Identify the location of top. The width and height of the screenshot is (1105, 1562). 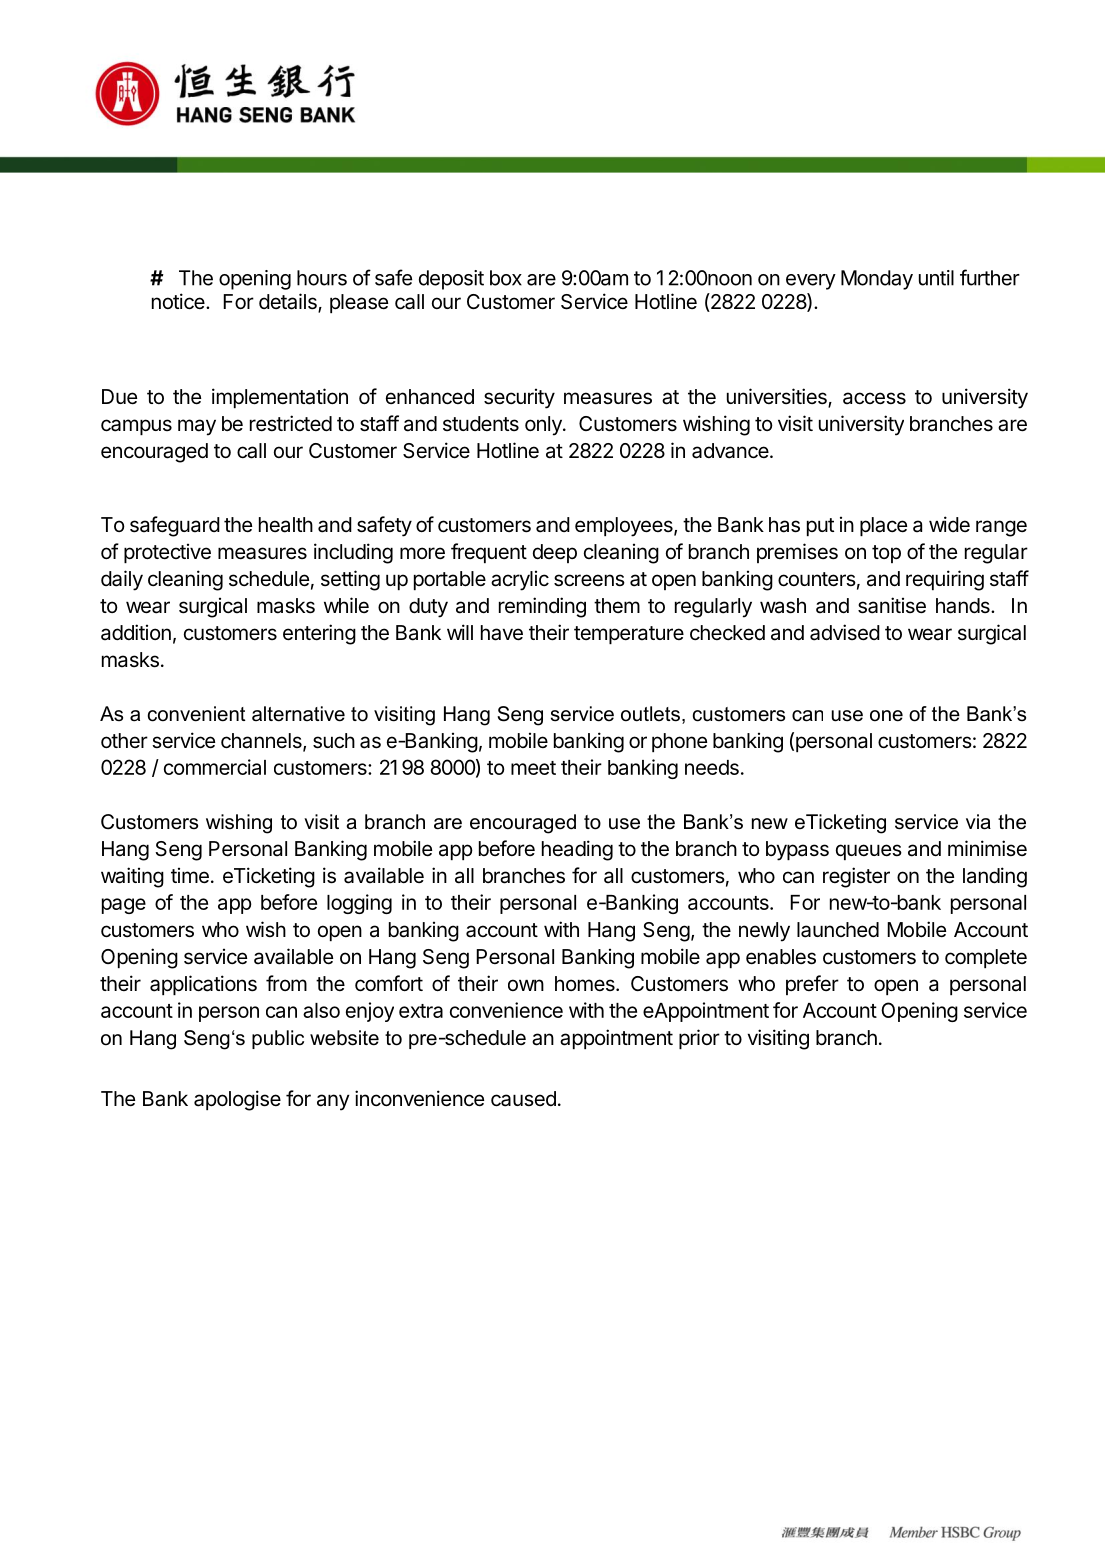
(886, 554).
